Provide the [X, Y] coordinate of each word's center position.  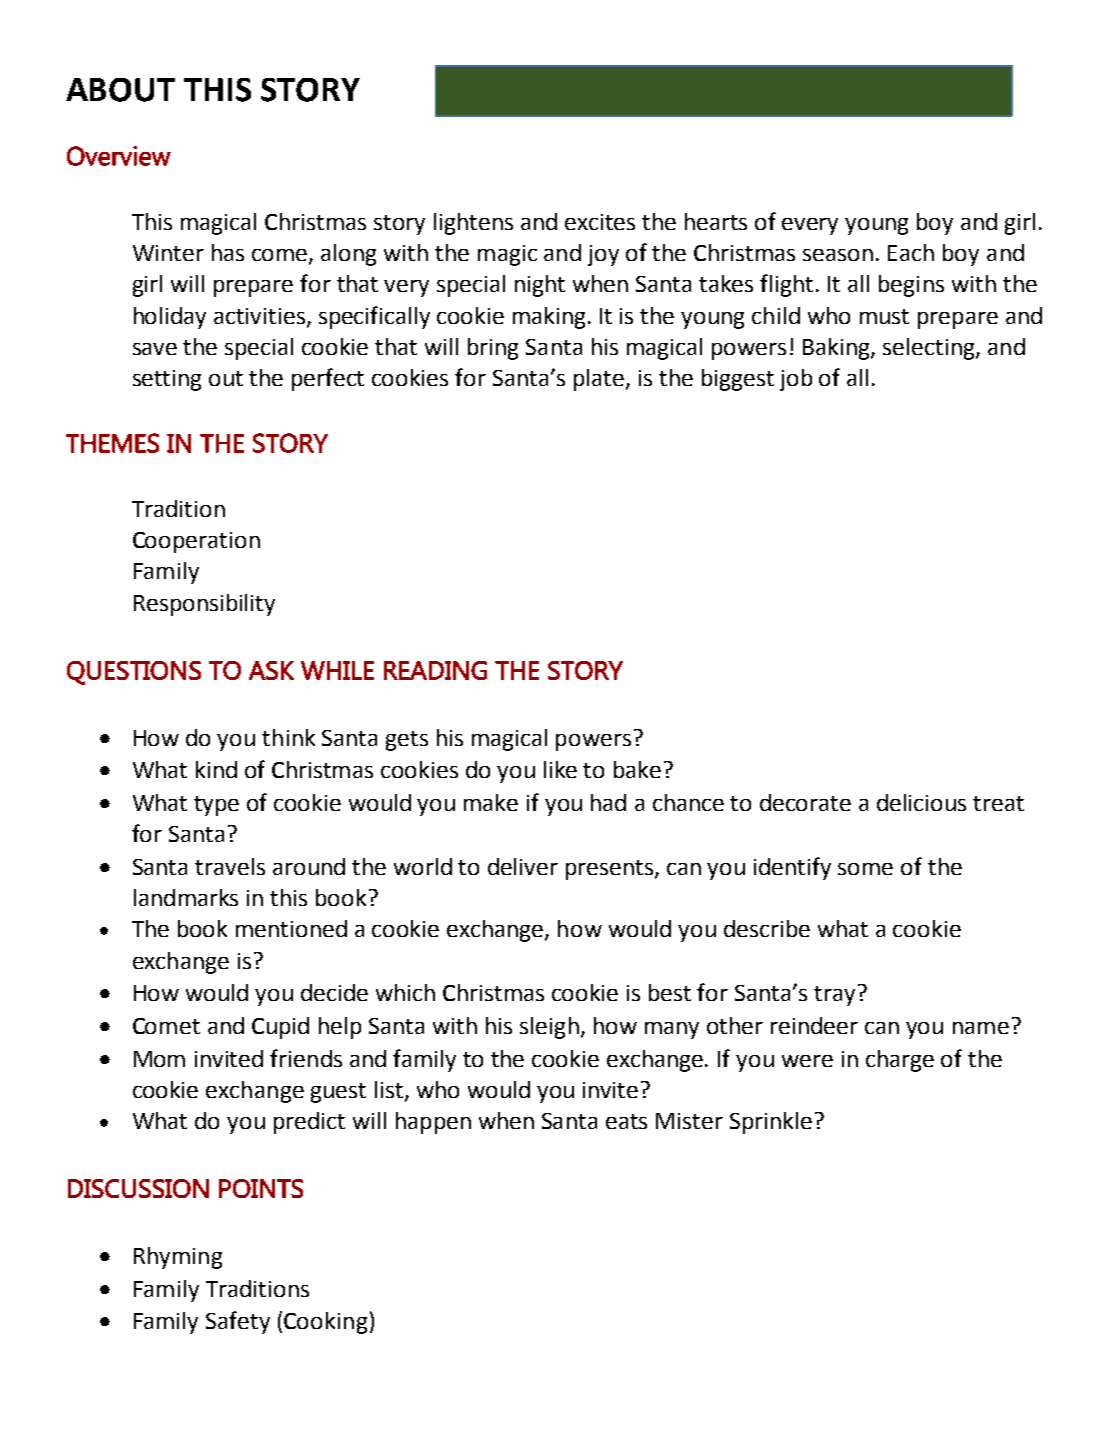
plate [600, 380]
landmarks [186, 897]
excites [600, 222]
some [865, 869]
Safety [238, 1322]
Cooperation [196, 542]
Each [911, 252]
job [796, 380]
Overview [119, 156]
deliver [523, 866]
